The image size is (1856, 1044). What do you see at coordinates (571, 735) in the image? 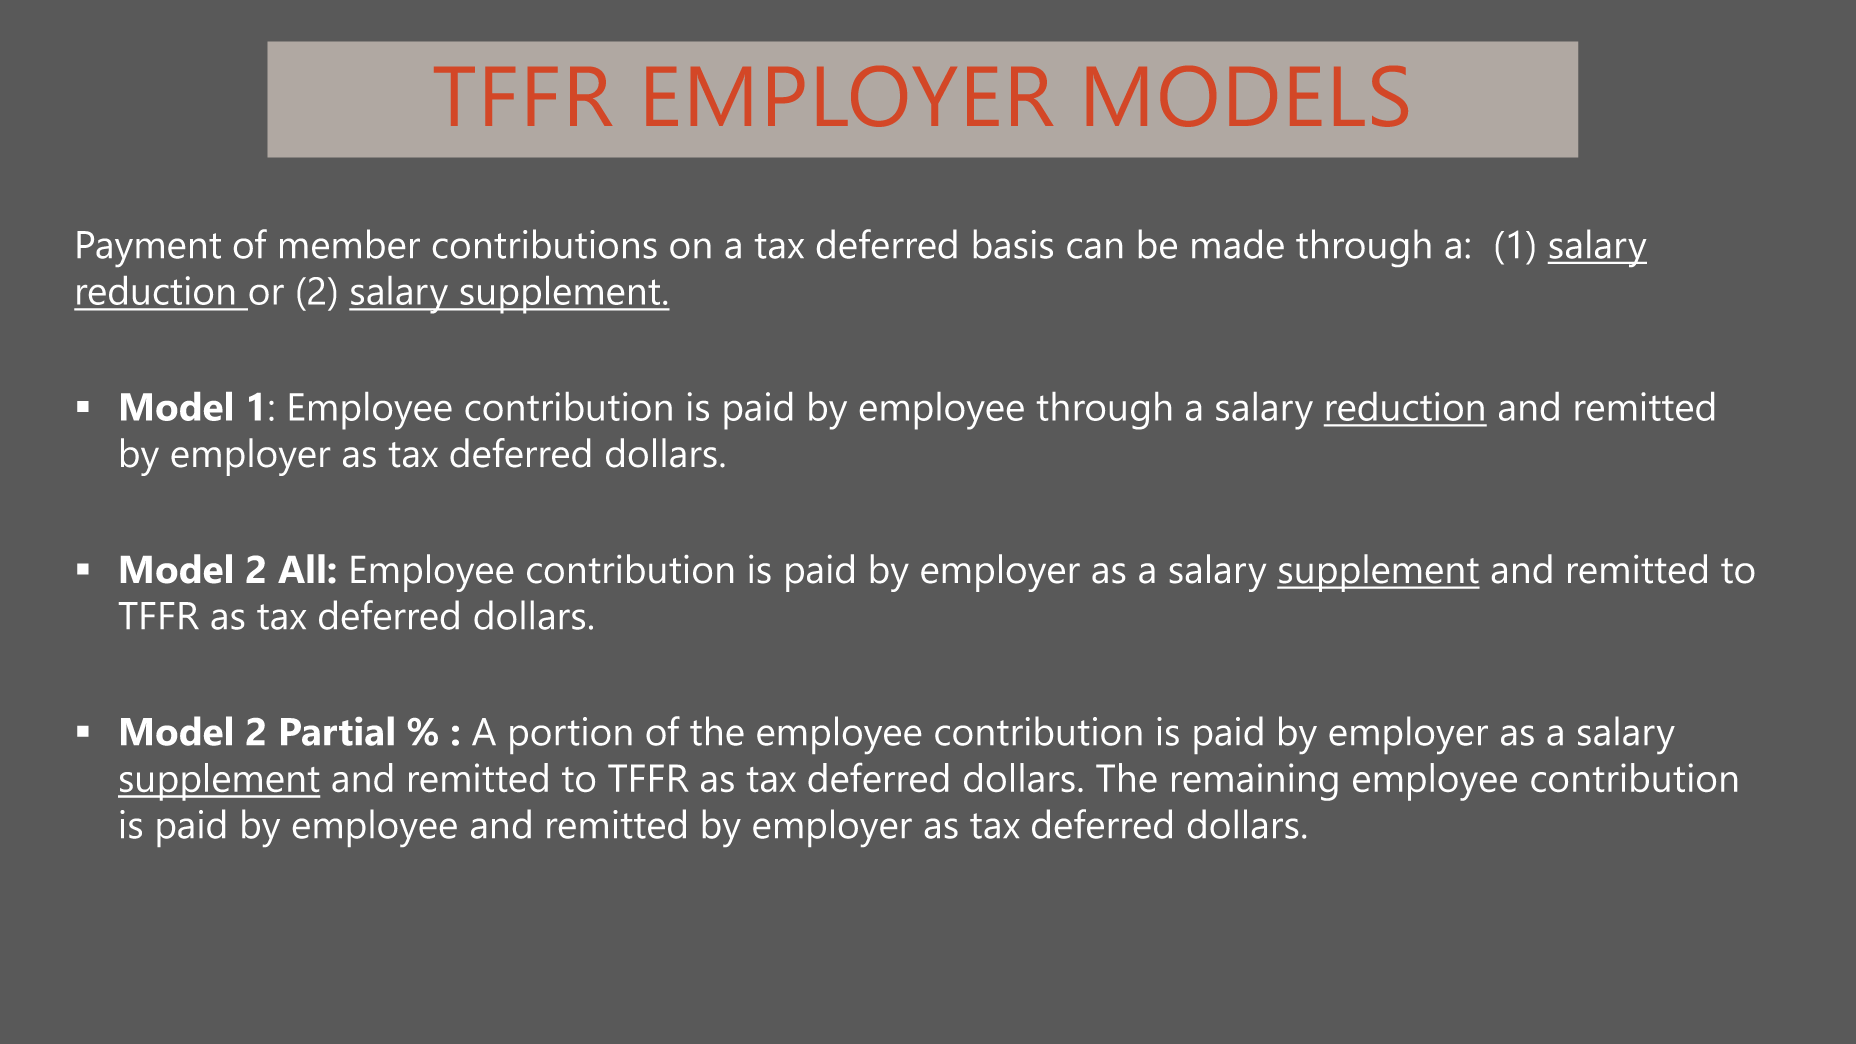
I see `portion` at bounding box center [571, 735].
